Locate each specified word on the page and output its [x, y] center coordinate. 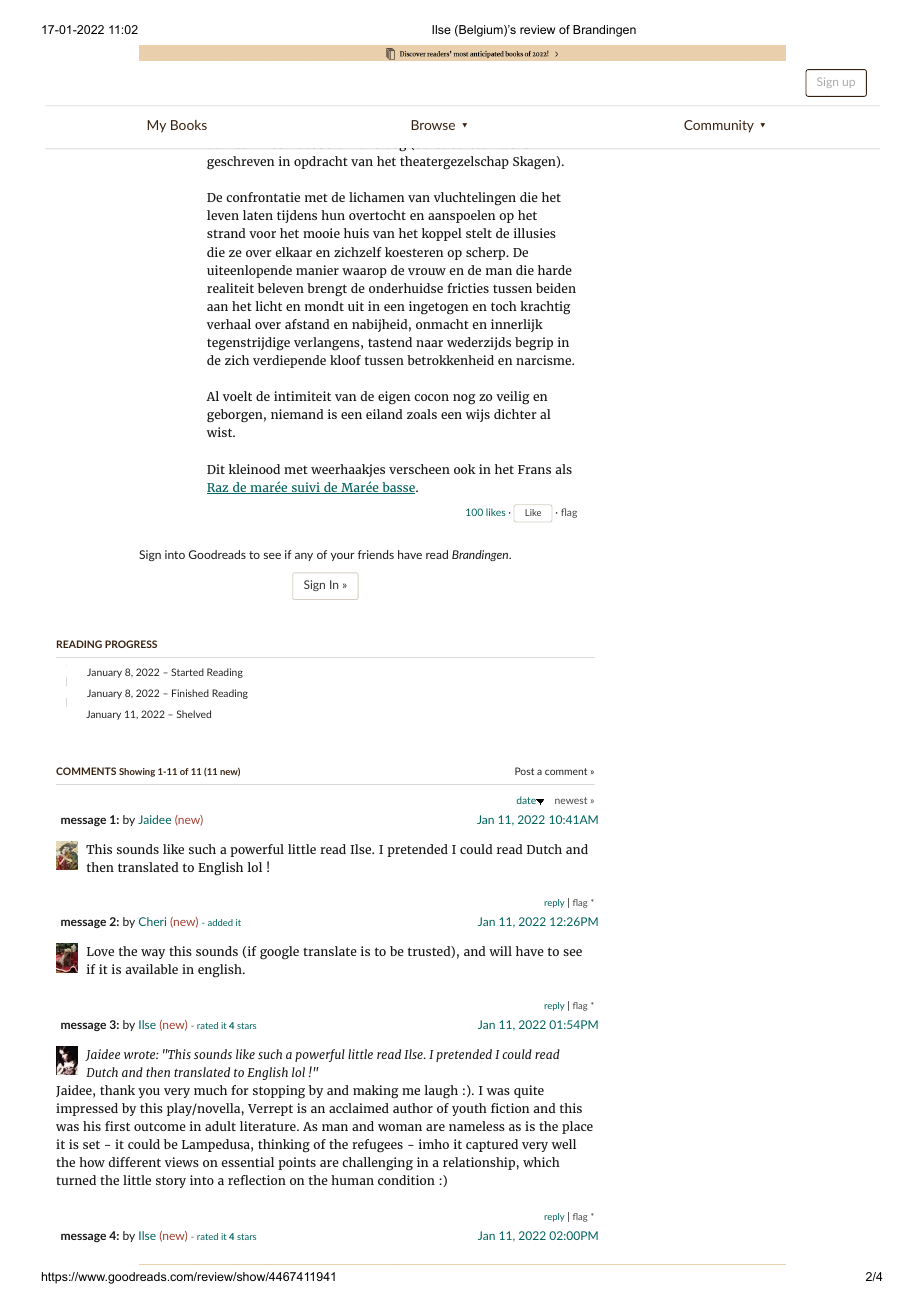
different [135, 1162]
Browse [433, 125]
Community [719, 126]
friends [376, 554]
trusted [430, 952]
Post [524, 771]
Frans [534, 469]
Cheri [152, 921]
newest [571, 800]
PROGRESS [131, 644]
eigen [394, 398]
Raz [219, 488]
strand [226, 233]
